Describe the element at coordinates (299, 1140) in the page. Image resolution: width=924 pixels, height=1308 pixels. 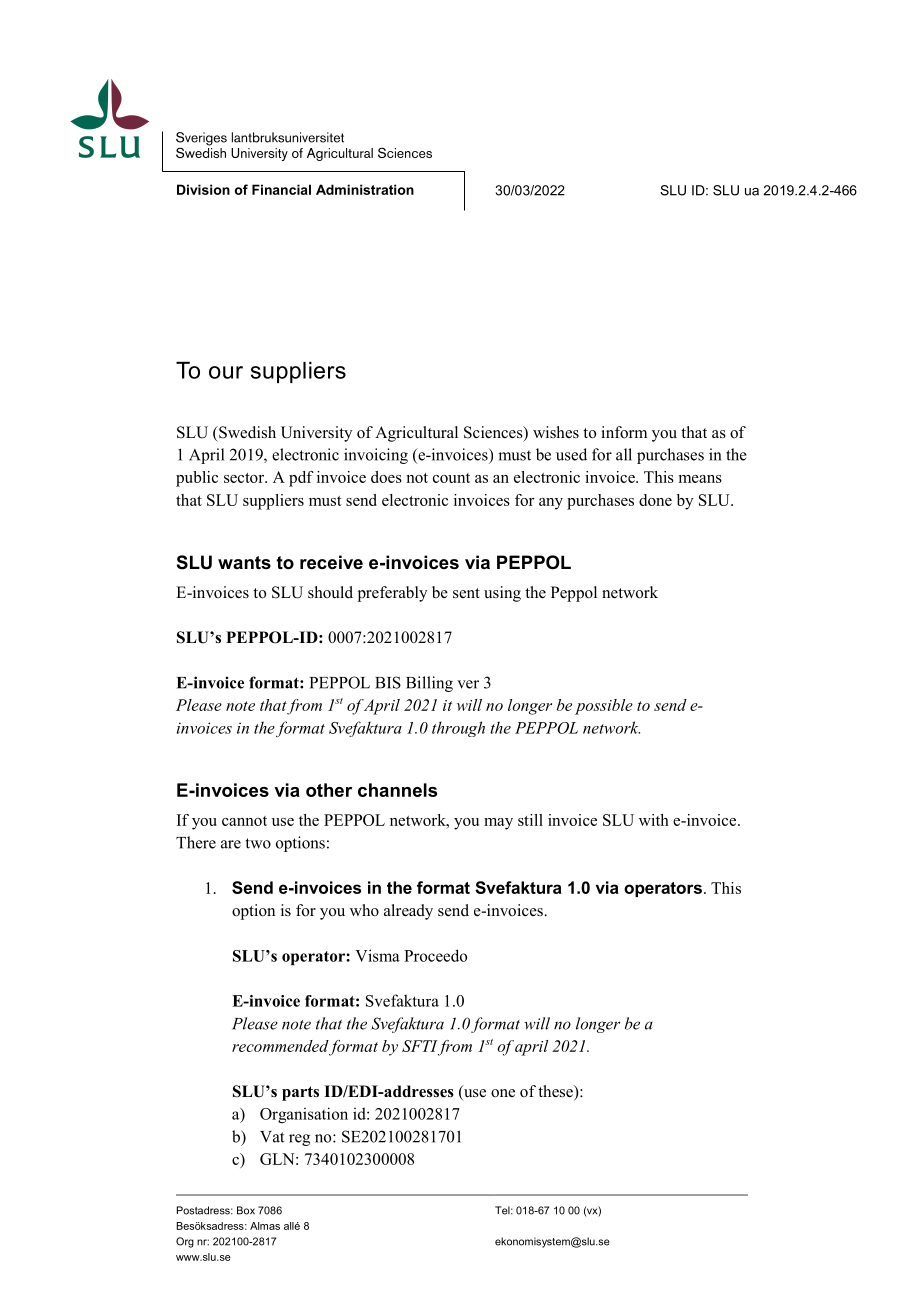
I see `reg` at that location.
